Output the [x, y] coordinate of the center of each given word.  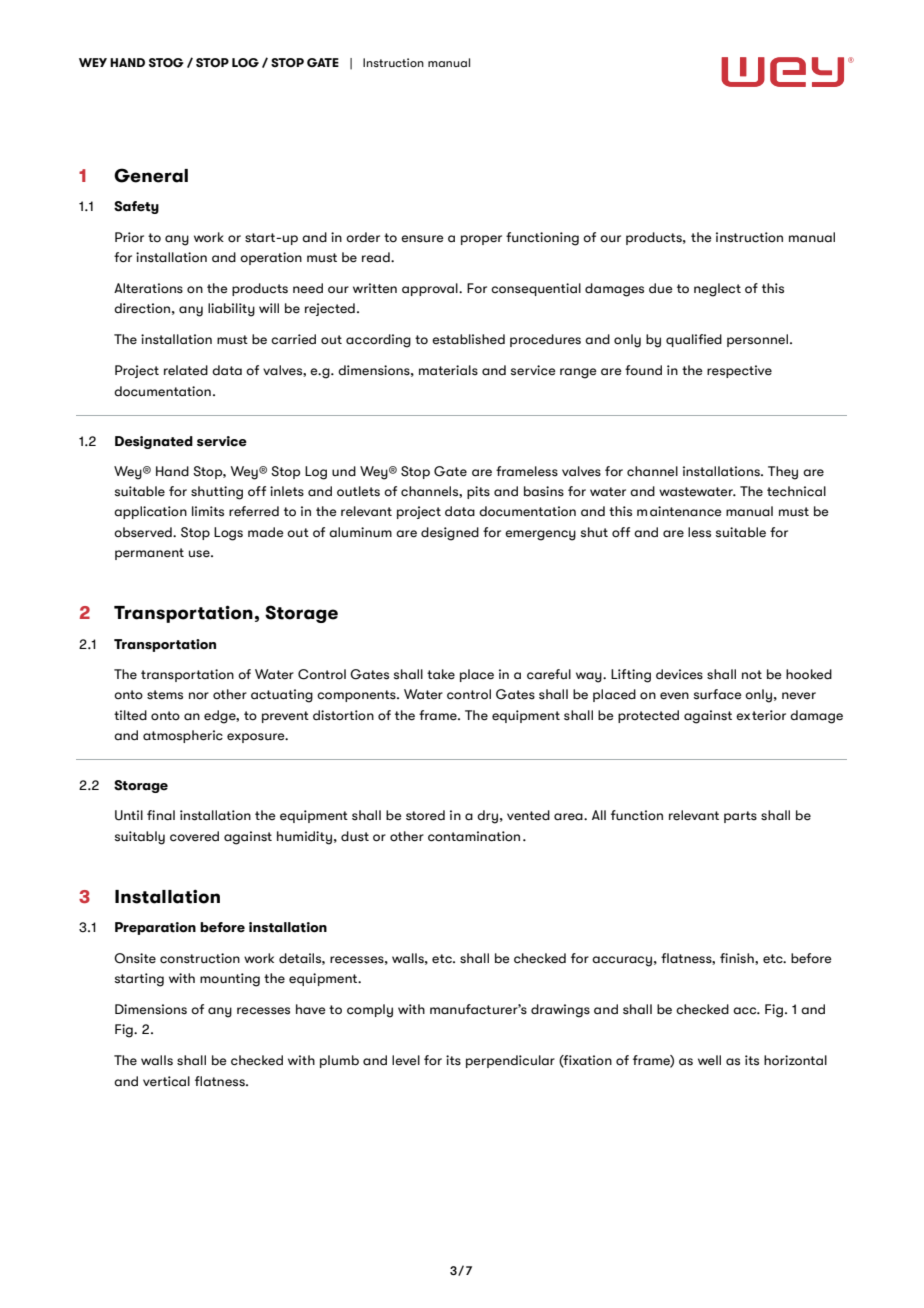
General [151, 175]
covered [194, 836]
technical [796, 491]
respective [739, 371]
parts [740, 817]
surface [718, 694]
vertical [166, 1081]
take [441, 674]
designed [450, 534]
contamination [474, 836]
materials [448, 370]
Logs [228, 534]
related [186, 370]
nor [199, 695]
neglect [717, 290]
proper [481, 240]
